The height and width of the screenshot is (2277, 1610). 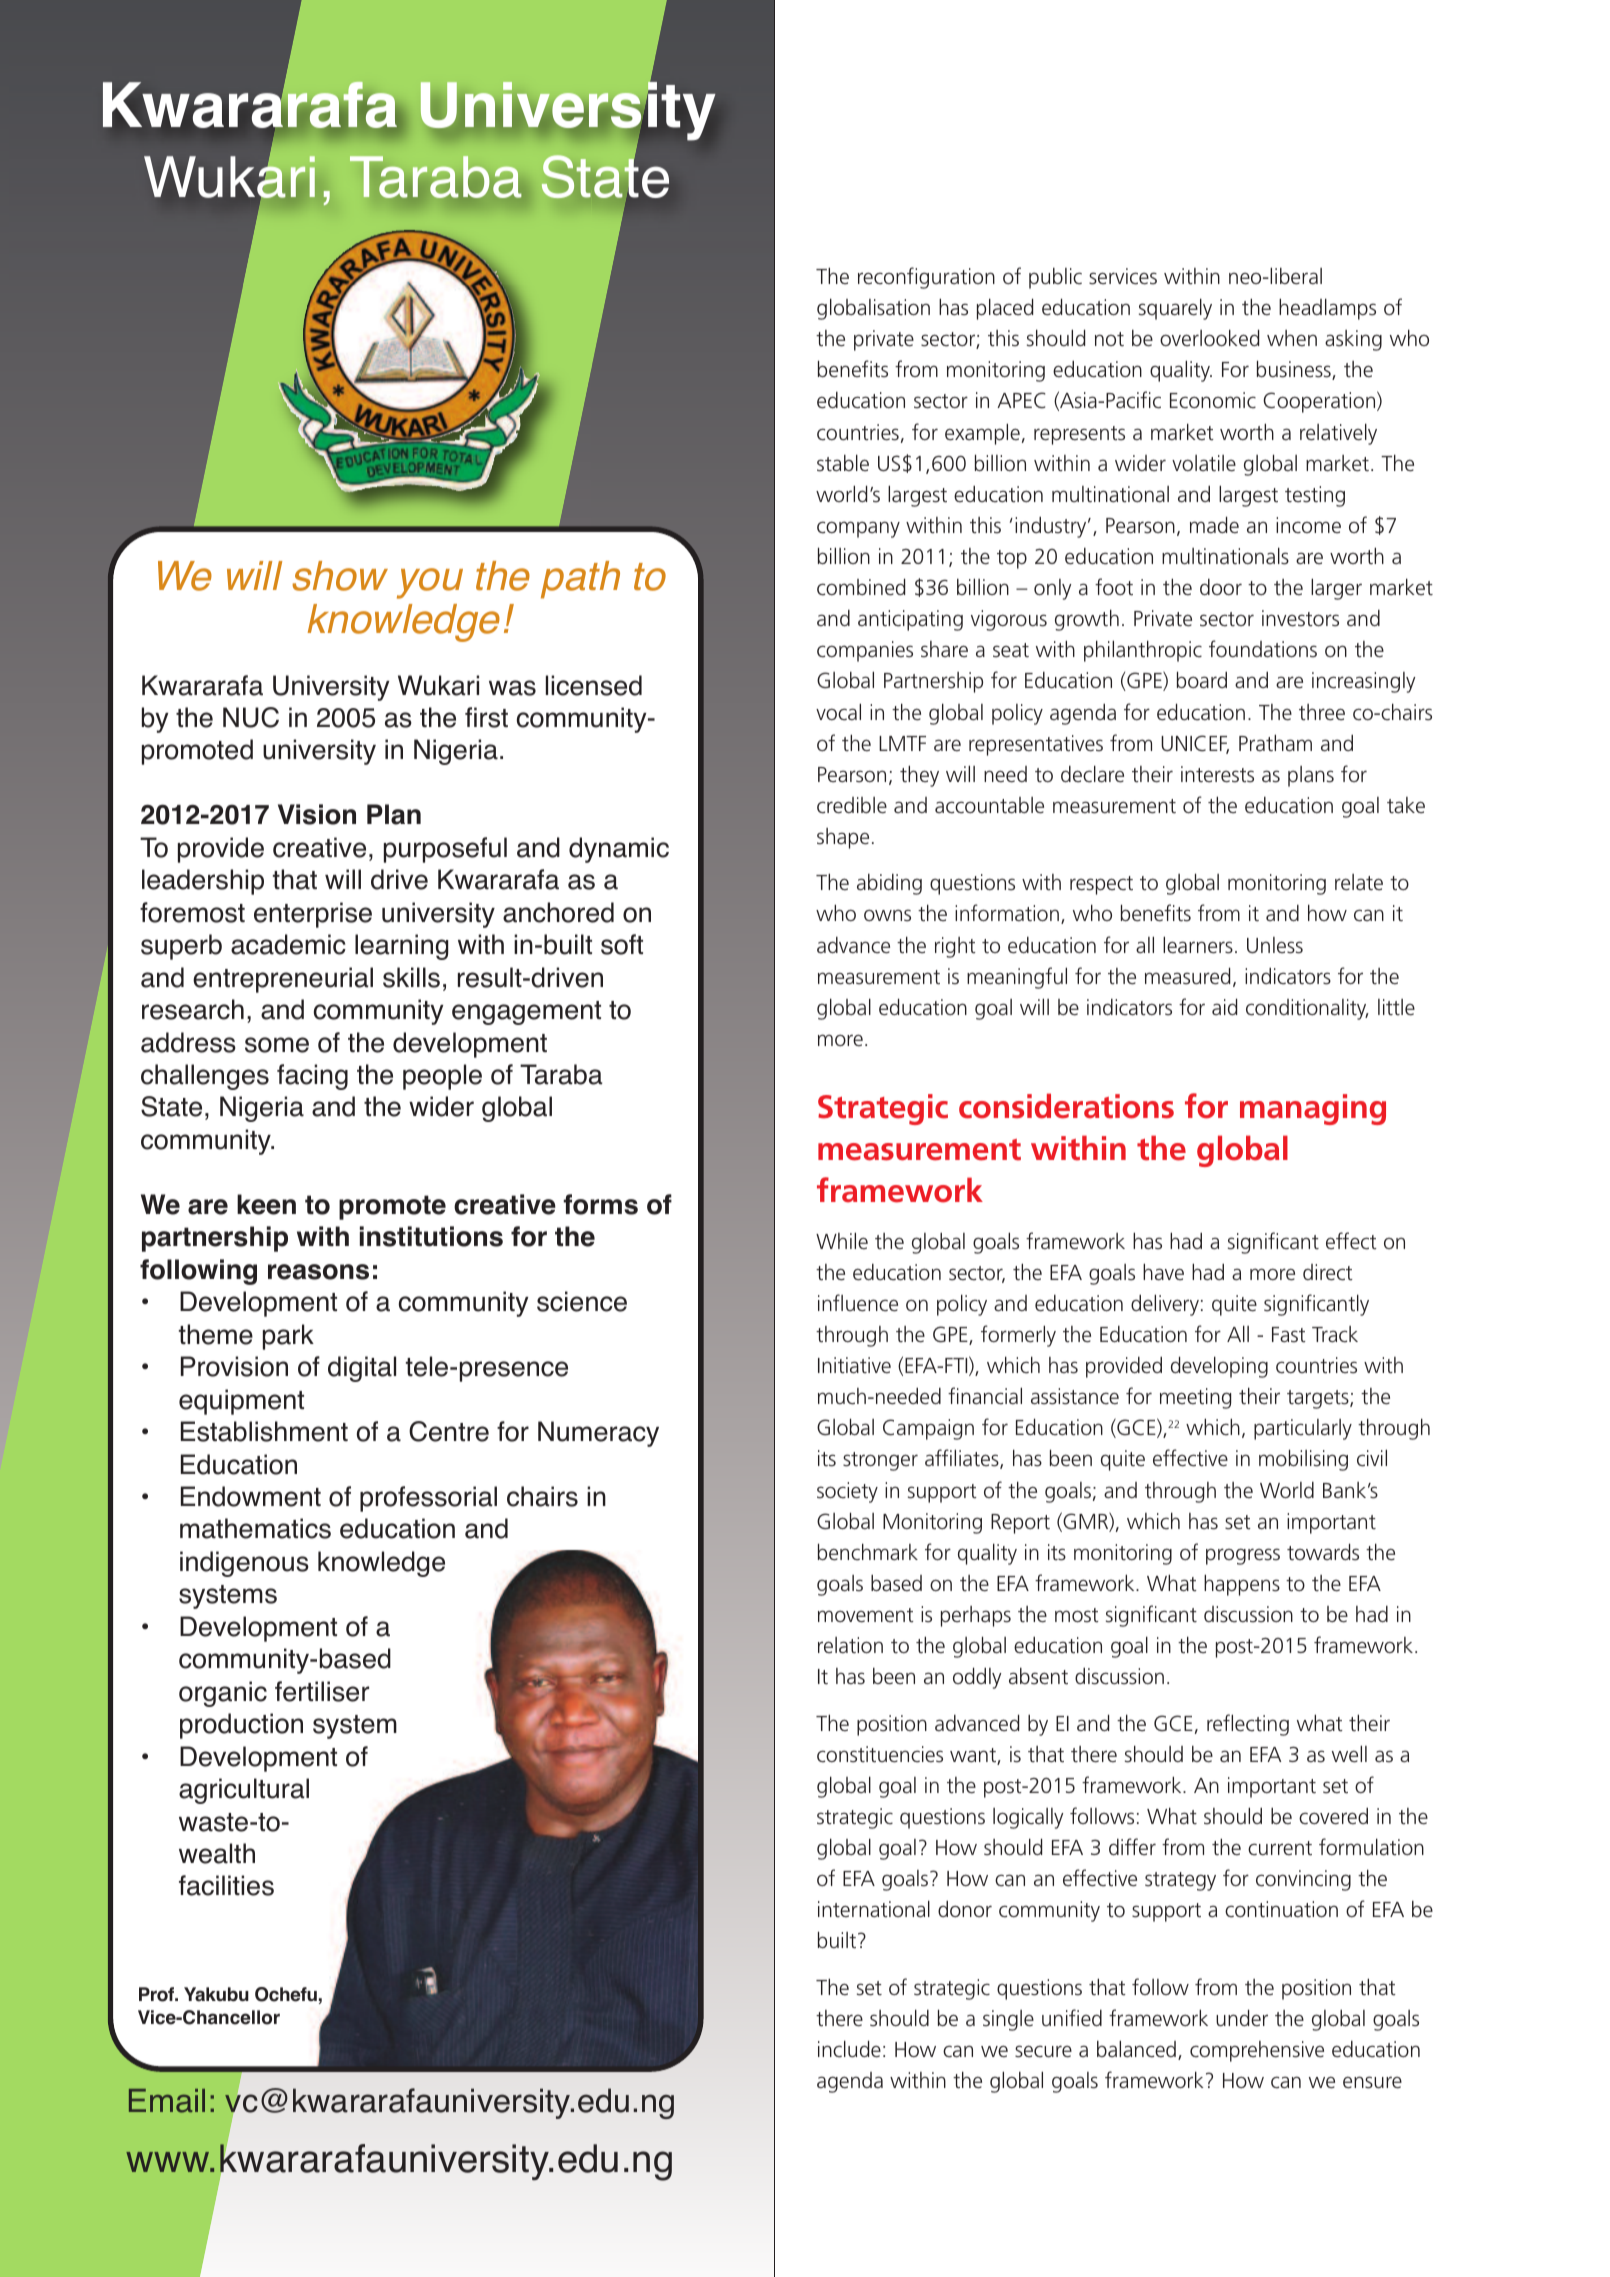 What do you see at coordinates (1124, 1367) in the screenshot?
I see `provided` at bounding box center [1124, 1367].
